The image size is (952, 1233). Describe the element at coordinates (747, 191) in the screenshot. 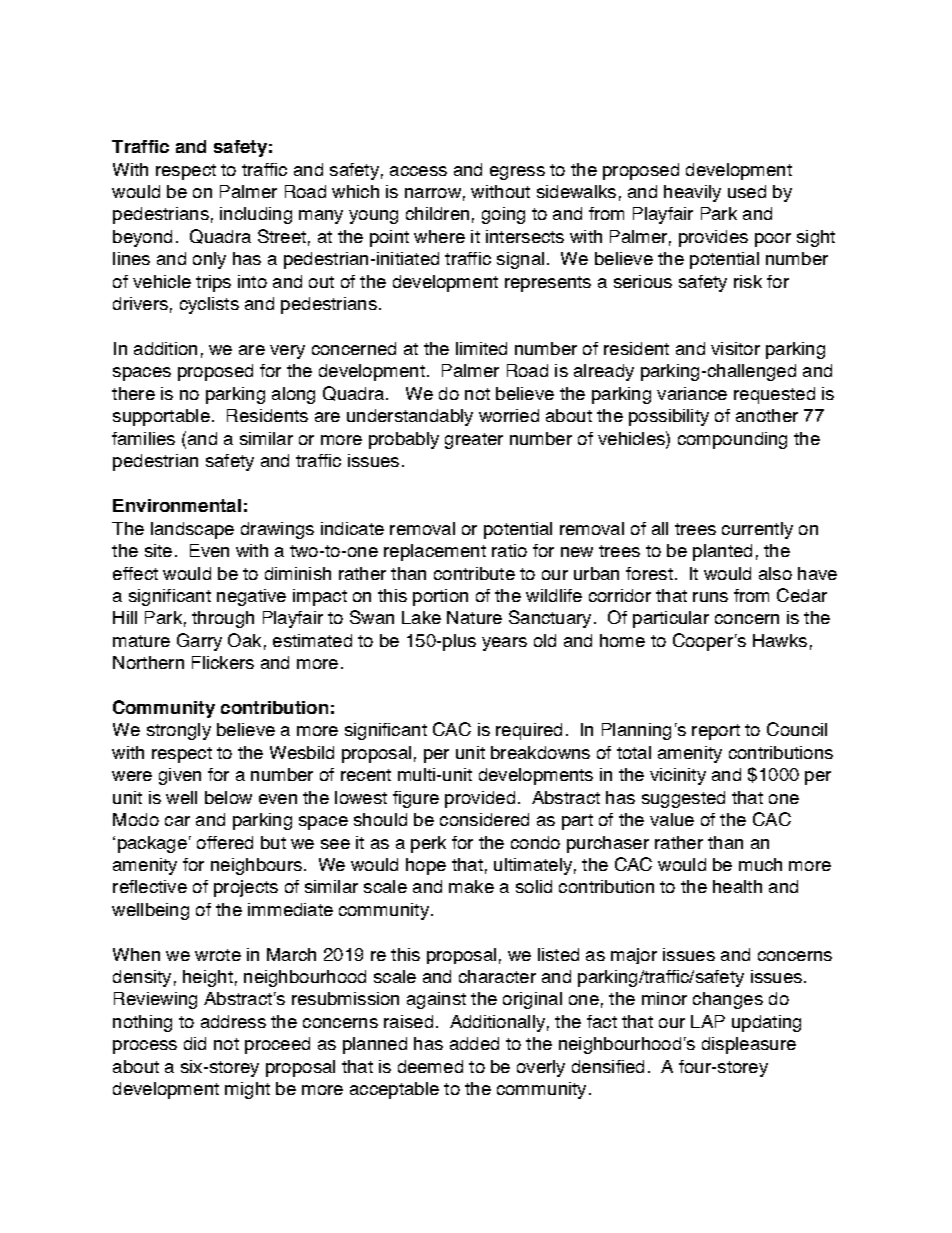

I see `used` at that location.
